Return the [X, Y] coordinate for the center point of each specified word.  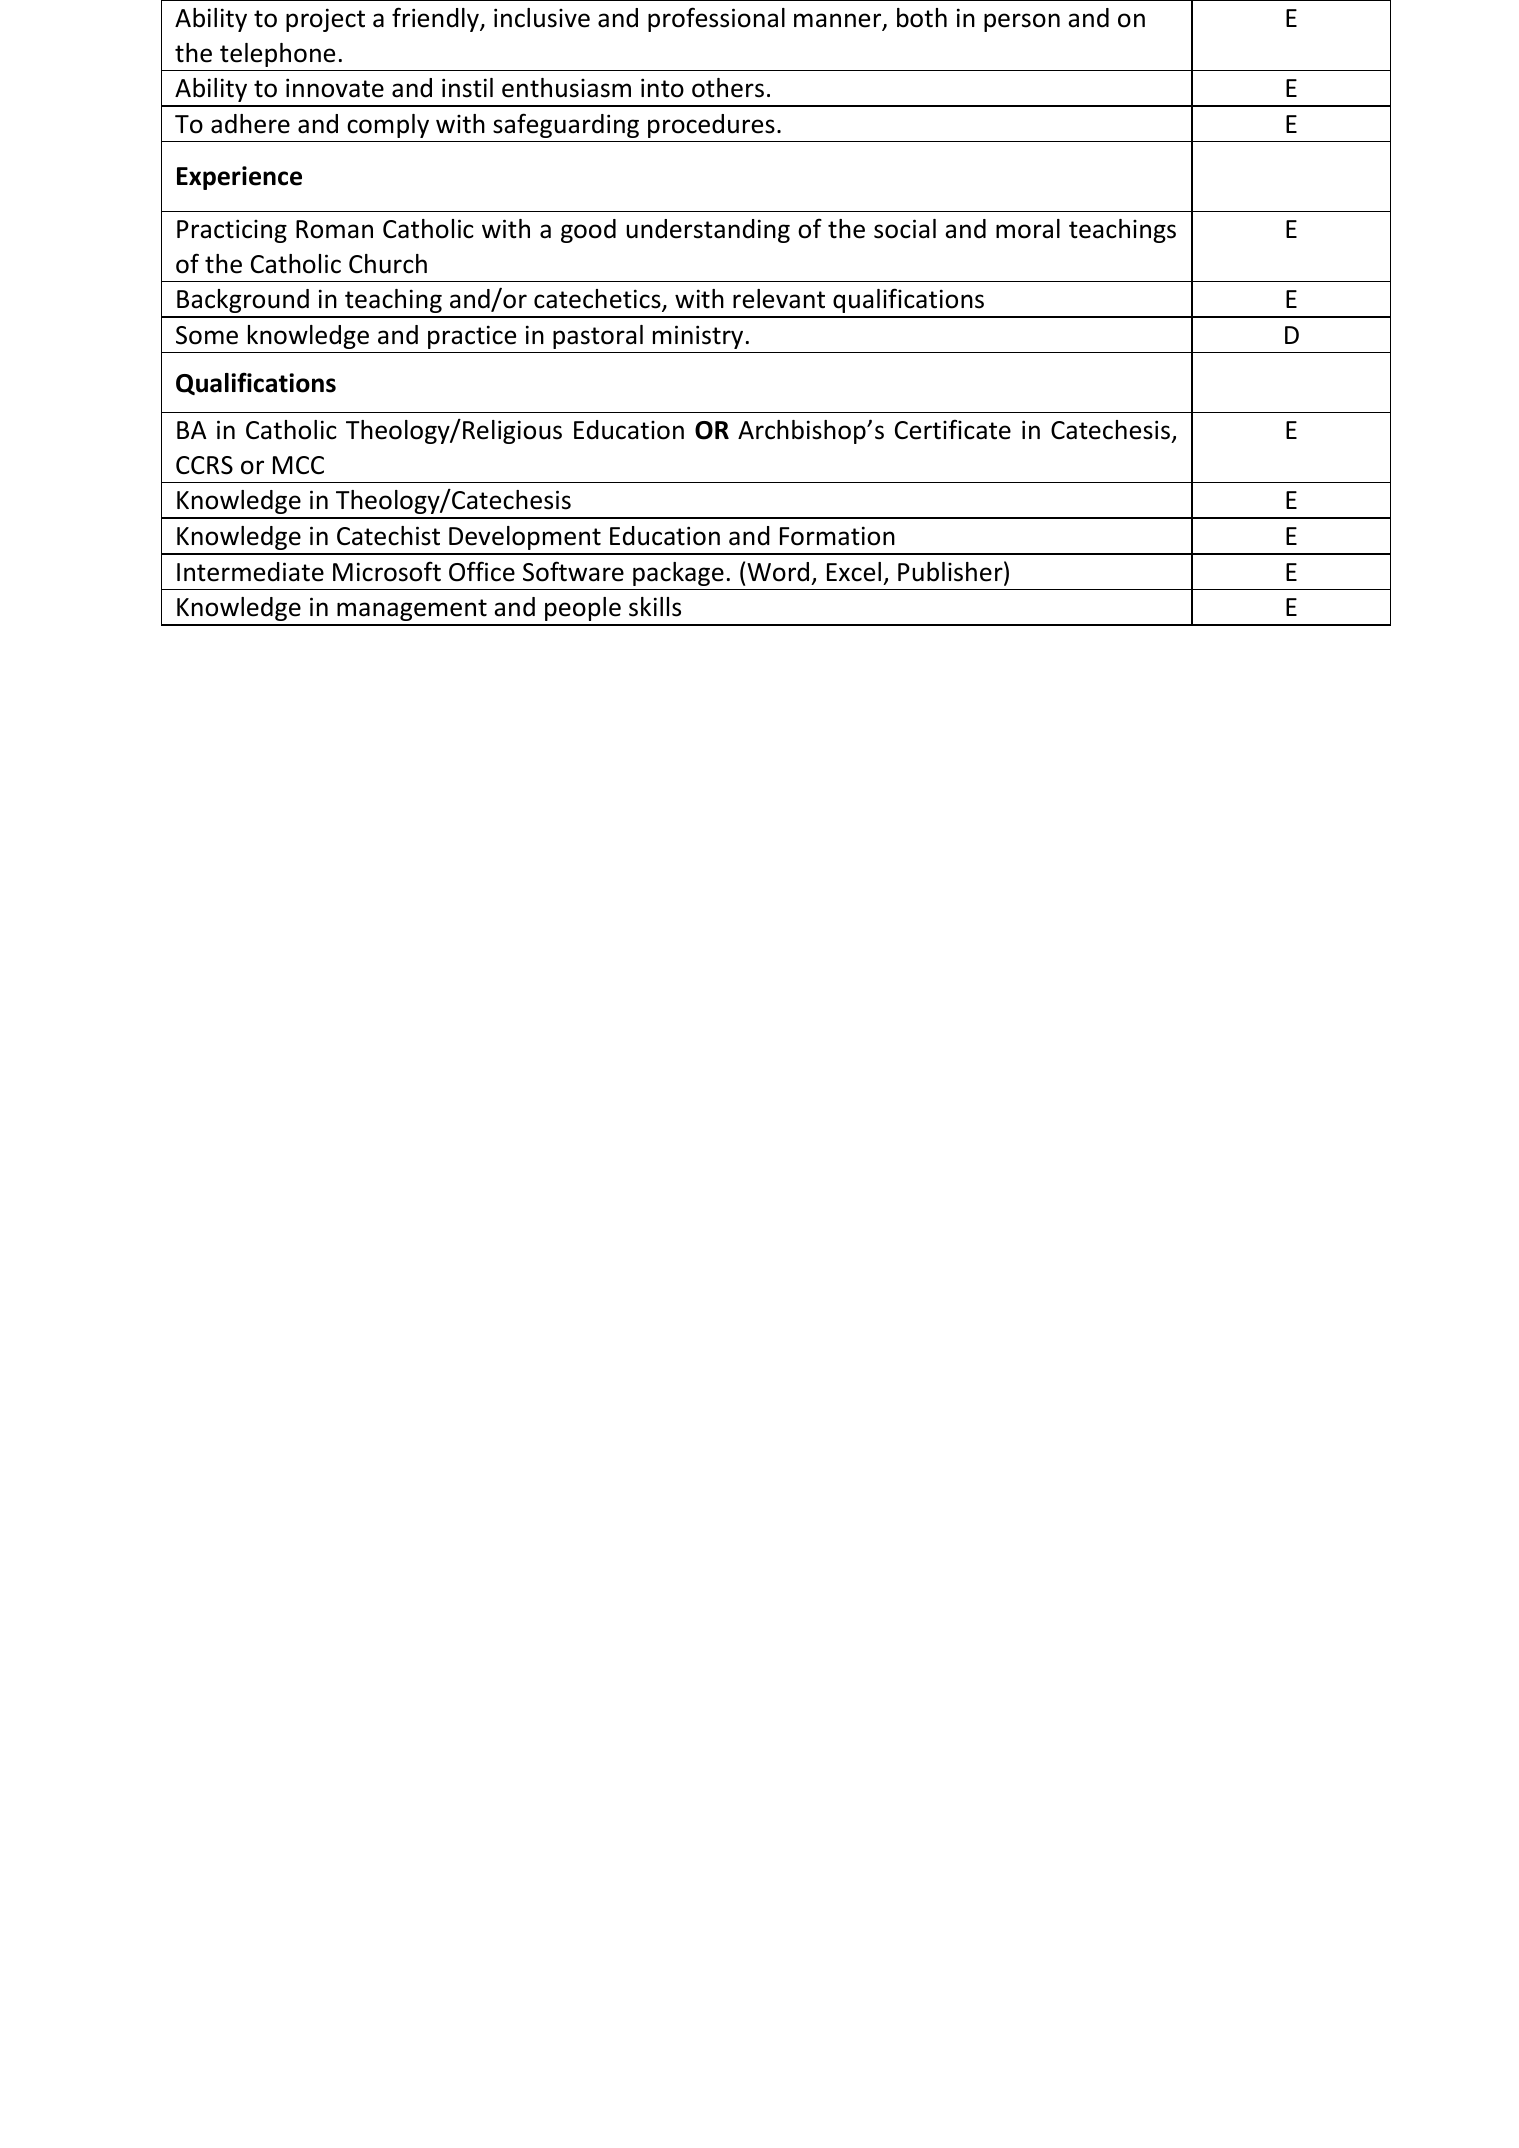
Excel [854, 572]
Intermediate [250, 572]
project [325, 20]
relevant [779, 299]
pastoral [598, 337]
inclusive [542, 18]
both [922, 18]
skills [655, 607]
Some [207, 335]
